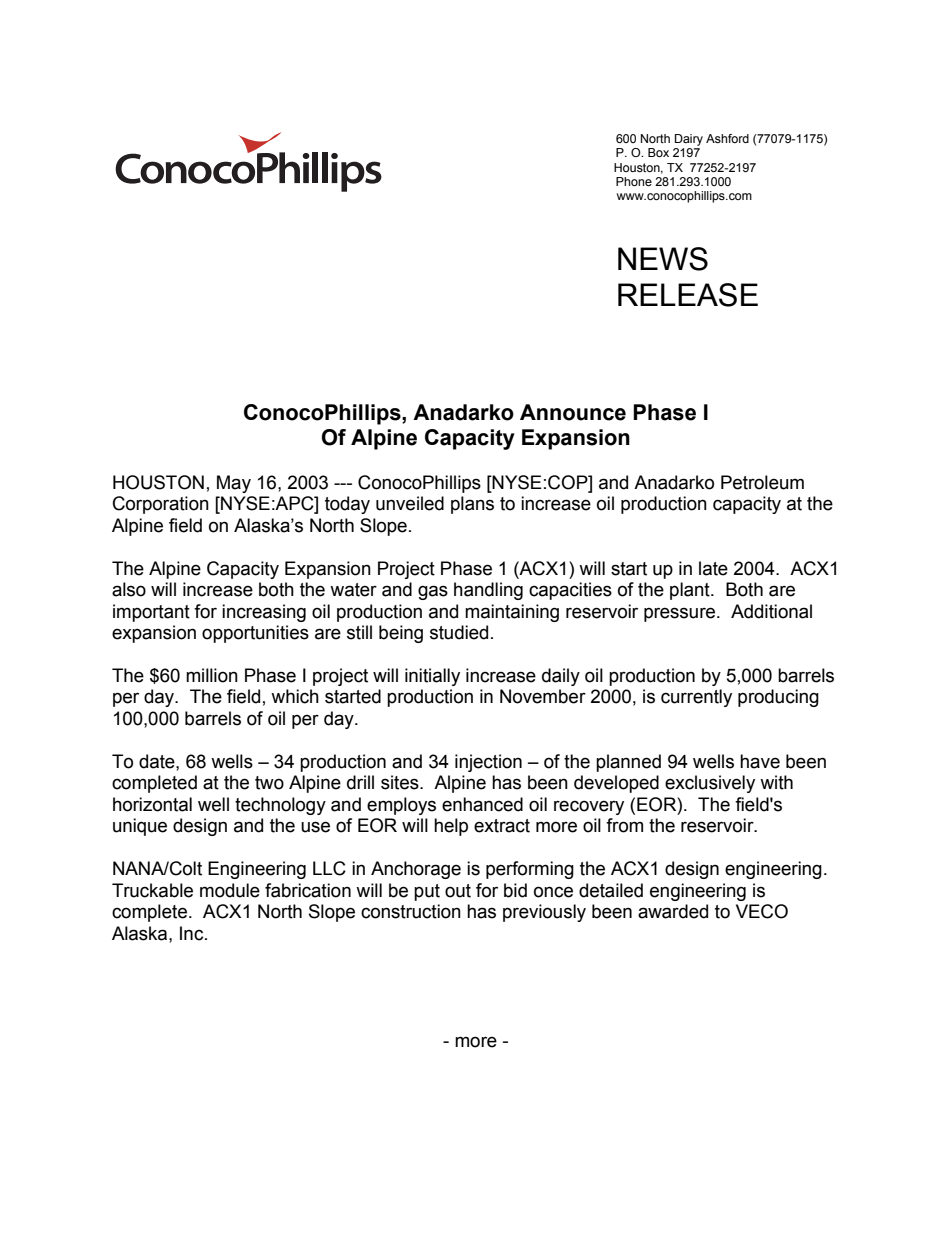 This screenshot has height=1233, width=952. Describe the element at coordinates (472, 505) in the screenshot. I see `plans` at that location.
